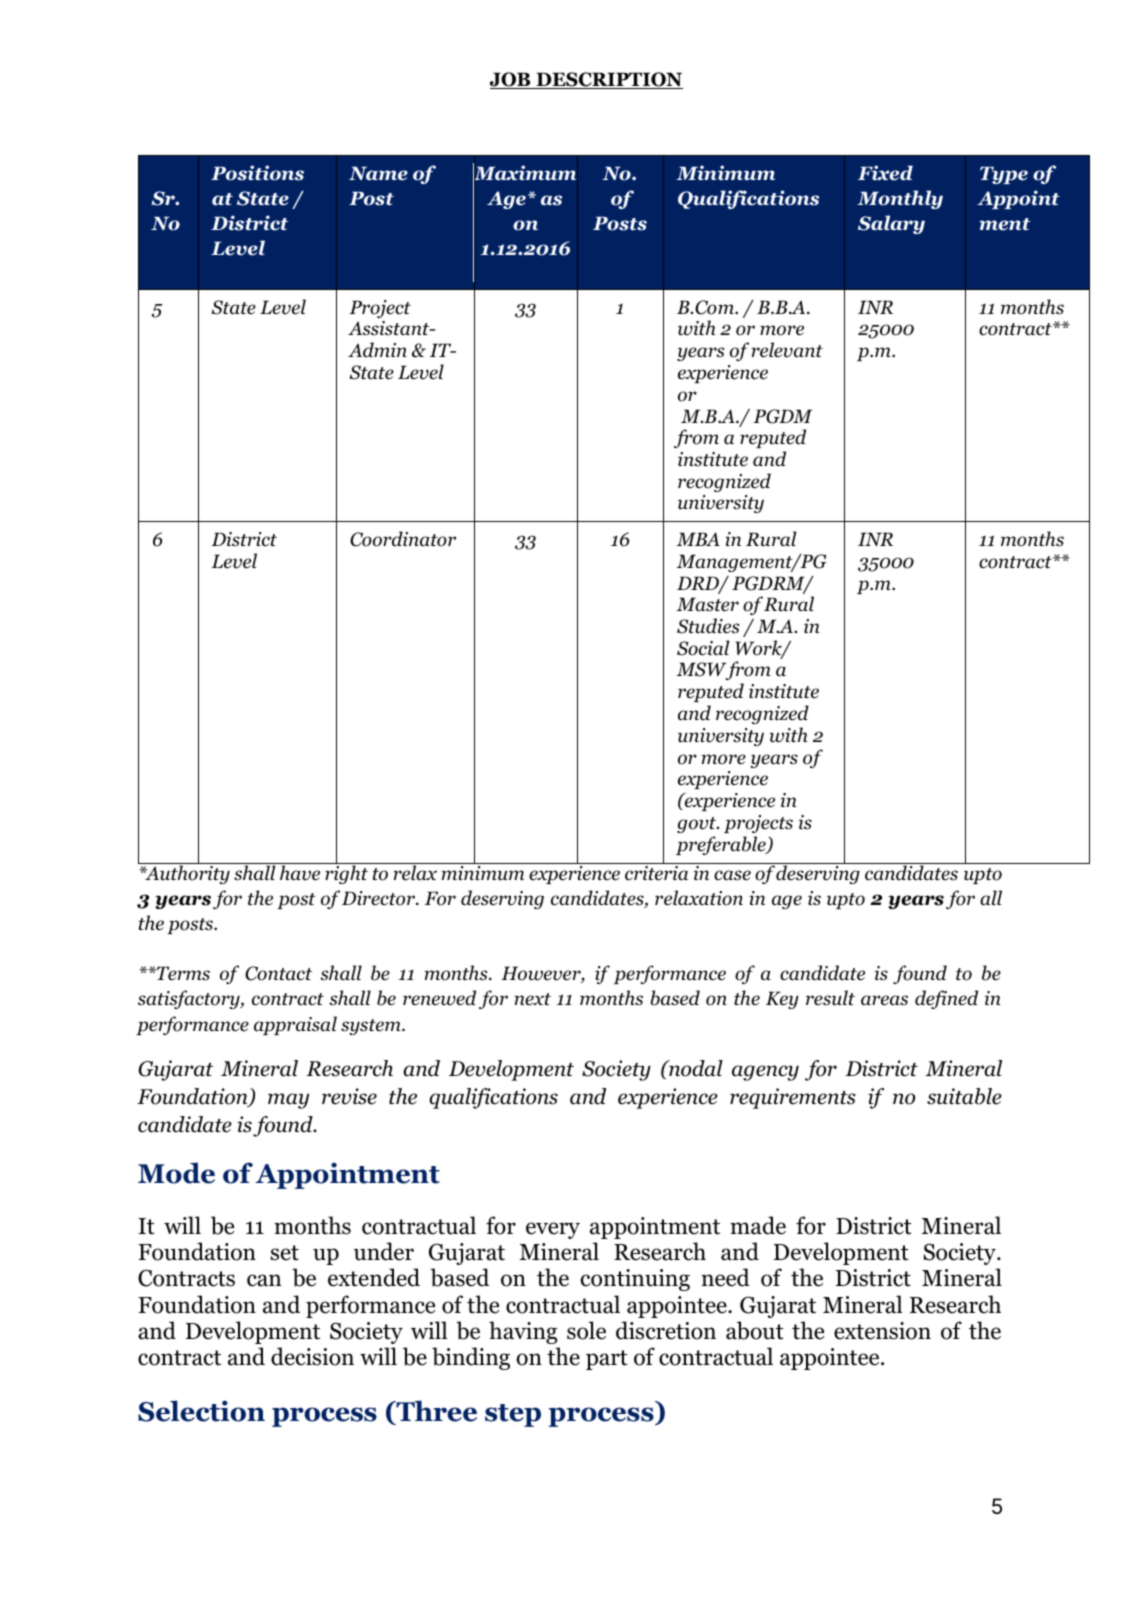 This document has height=1612, width=1140. What do you see at coordinates (257, 173) in the document?
I see `Positions` at bounding box center [257, 173].
